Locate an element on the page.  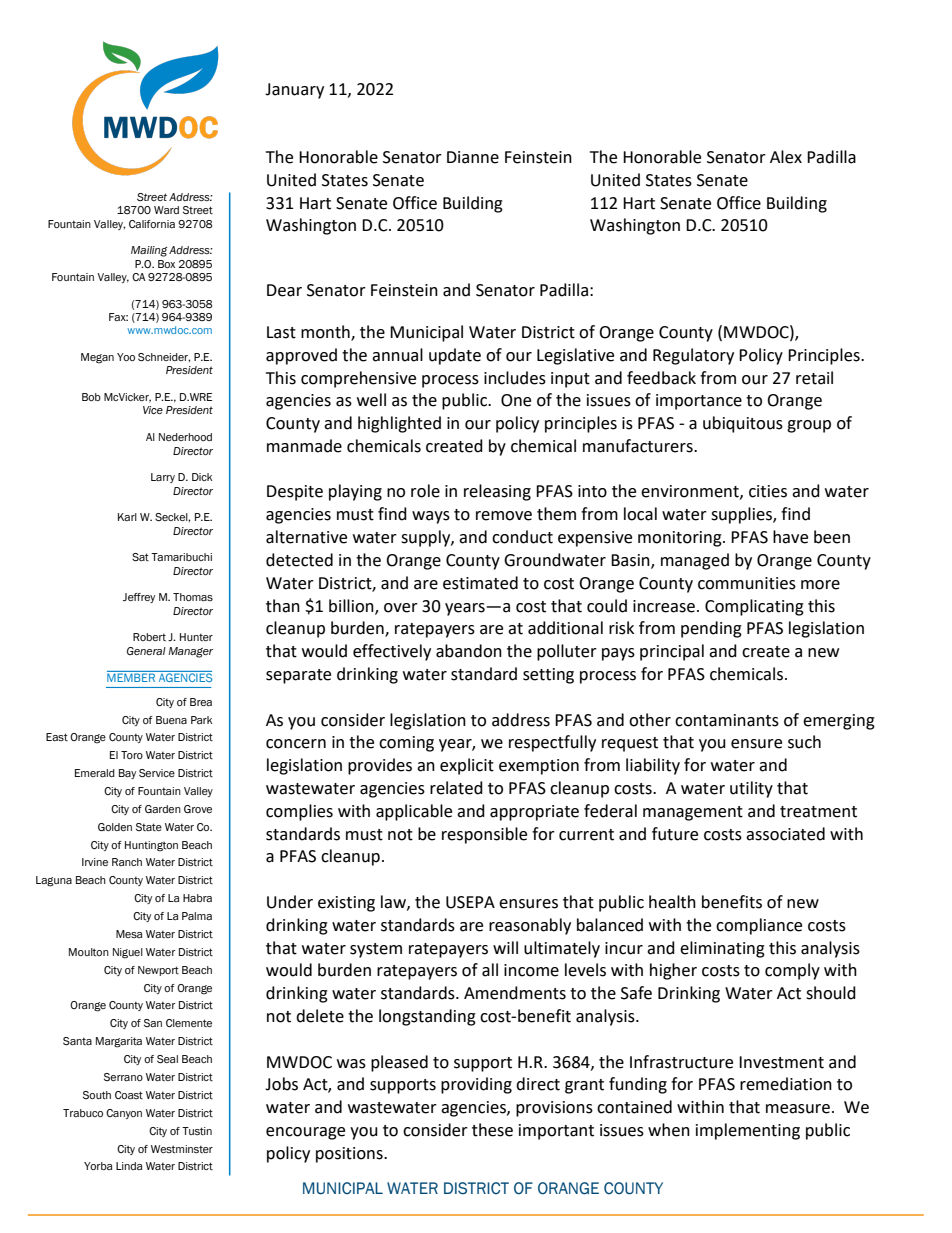
Robert is located at coordinates (149, 637).
